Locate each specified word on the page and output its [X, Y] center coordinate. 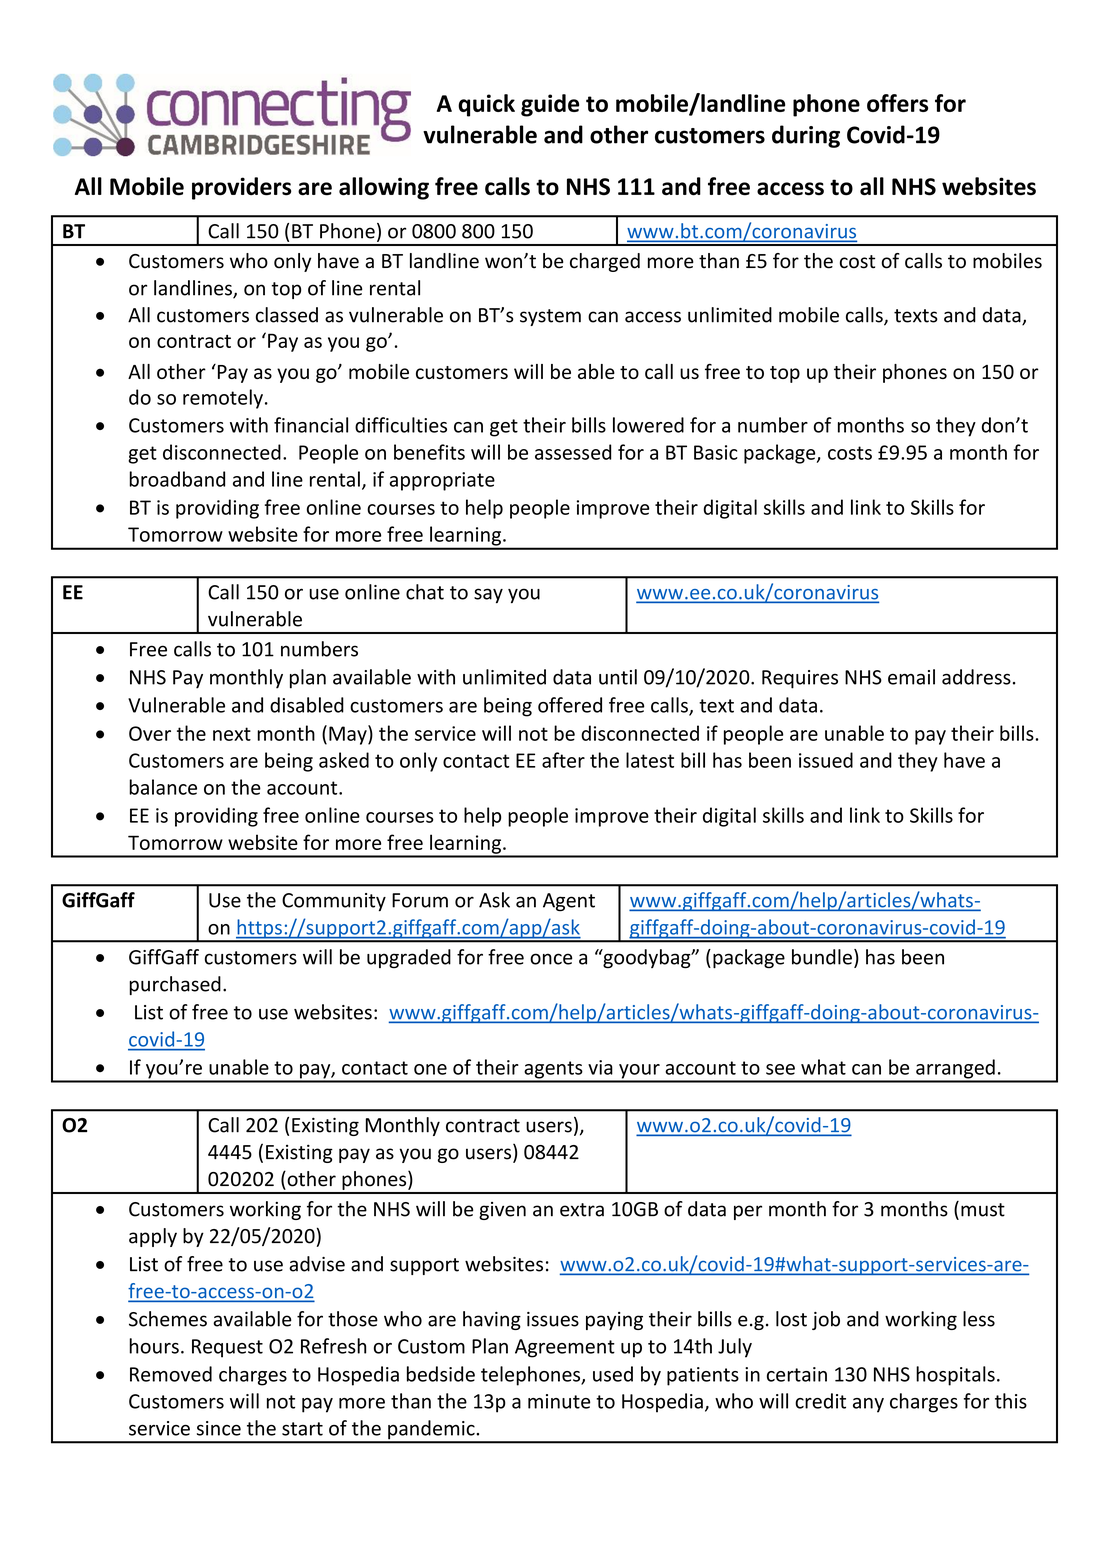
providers [242, 188]
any [868, 1405]
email [911, 677]
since [219, 1428]
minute [559, 1401]
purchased [175, 985]
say [488, 595]
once [551, 959]
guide [550, 105]
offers [897, 103]
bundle [822, 957]
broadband [177, 479]
